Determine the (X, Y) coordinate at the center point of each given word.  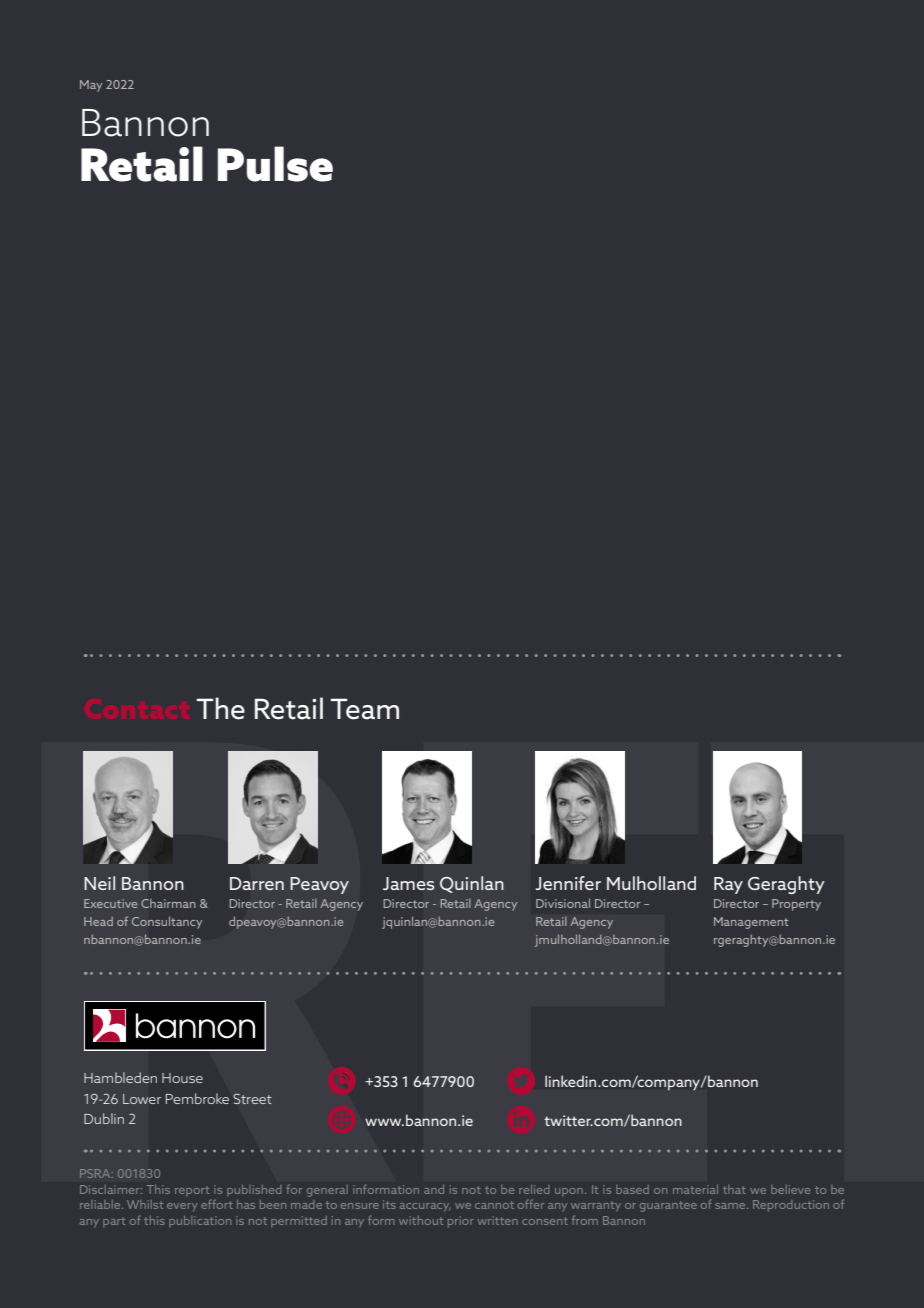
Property (796, 905)
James (409, 884)
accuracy (425, 1207)
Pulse (275, 164)
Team (365, 709)
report (192, 1191)
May (91, 86)
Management (751, 923)
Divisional (563, 903)
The (221, 708)
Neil (99, 883)
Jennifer (568, 883)
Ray (728, 885)
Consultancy (167, 922)
